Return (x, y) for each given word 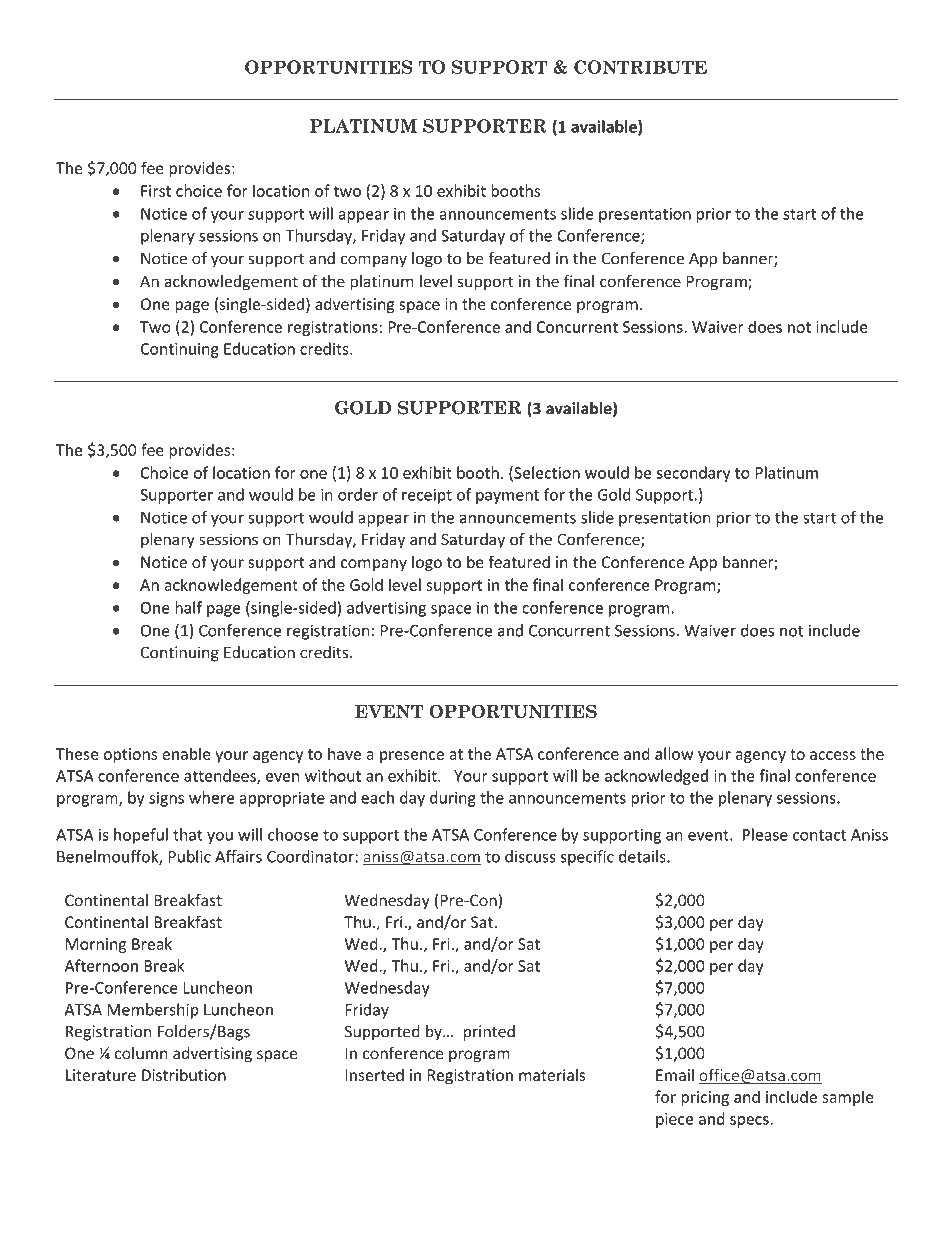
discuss (530, 856)
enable (186, 753)
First (156, 191)
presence (412, 757)
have (344, 753)
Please (765, 834)
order (358, 494)
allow (674, 753)
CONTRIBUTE (640, 67)
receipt (427, 496)
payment (507, 497)
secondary (694, 474)
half (188, 607)
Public (189, 856)
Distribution (184, 1075)
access (833, 755)
